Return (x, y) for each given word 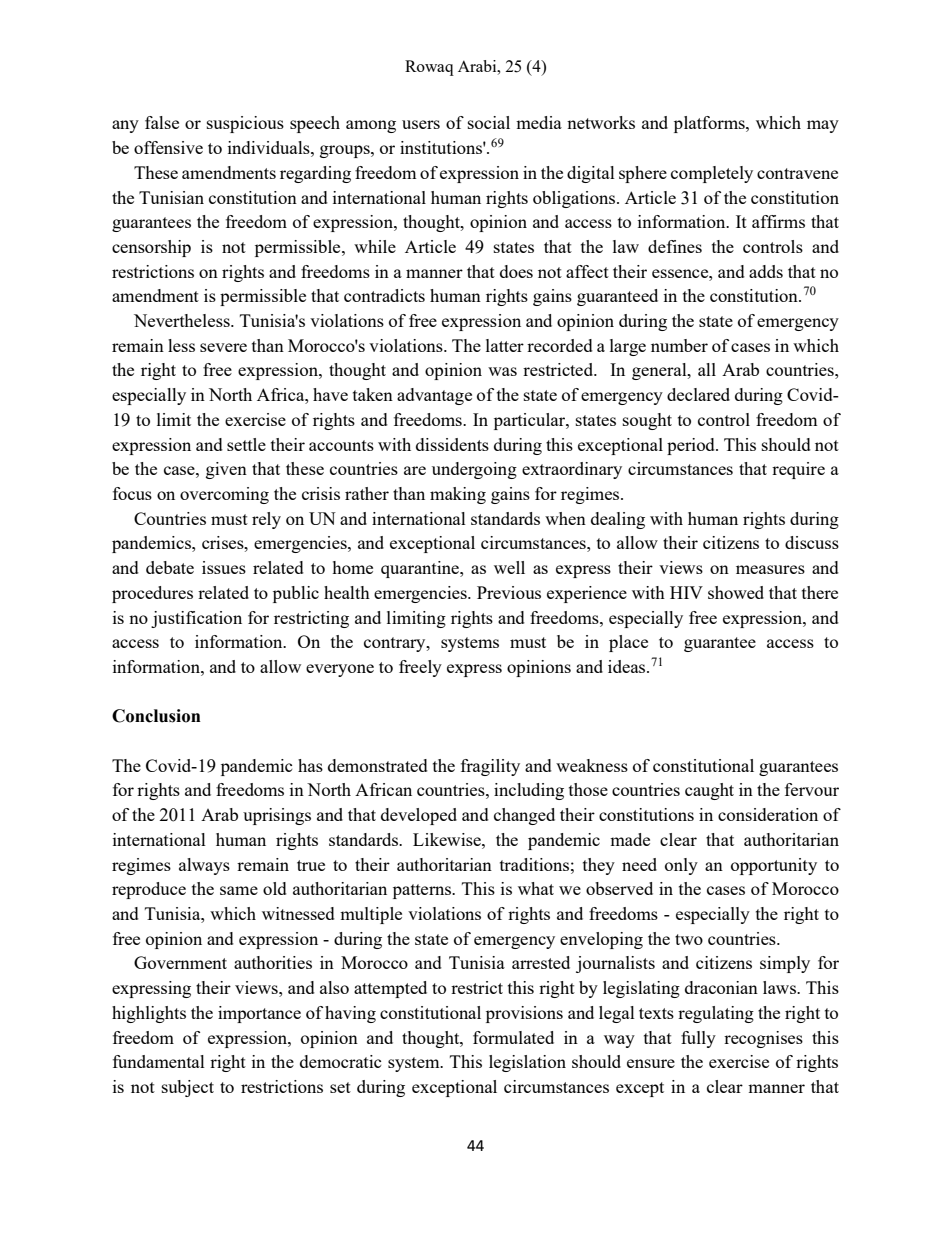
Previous (509, 592)
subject (188, 1088)
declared (698, 394)
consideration (768, 814)
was (502, 371)
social (489, 122)
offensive (168, 147)
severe (223, 347)
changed (524, 816)
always (204, 866)
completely (712, 174)
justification (196, 619)
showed (736, 592)
